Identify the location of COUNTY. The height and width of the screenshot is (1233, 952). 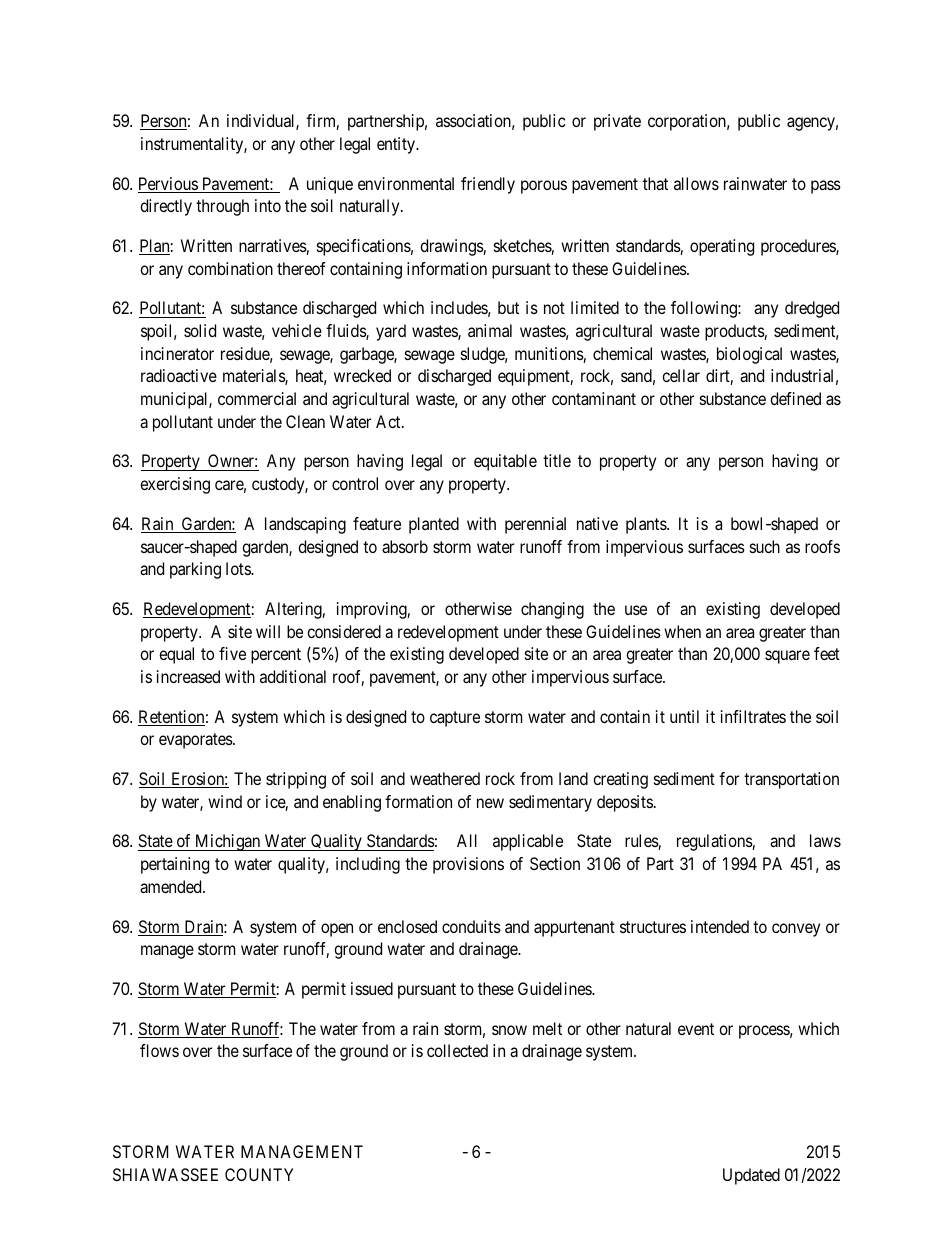
(259, 1174).
